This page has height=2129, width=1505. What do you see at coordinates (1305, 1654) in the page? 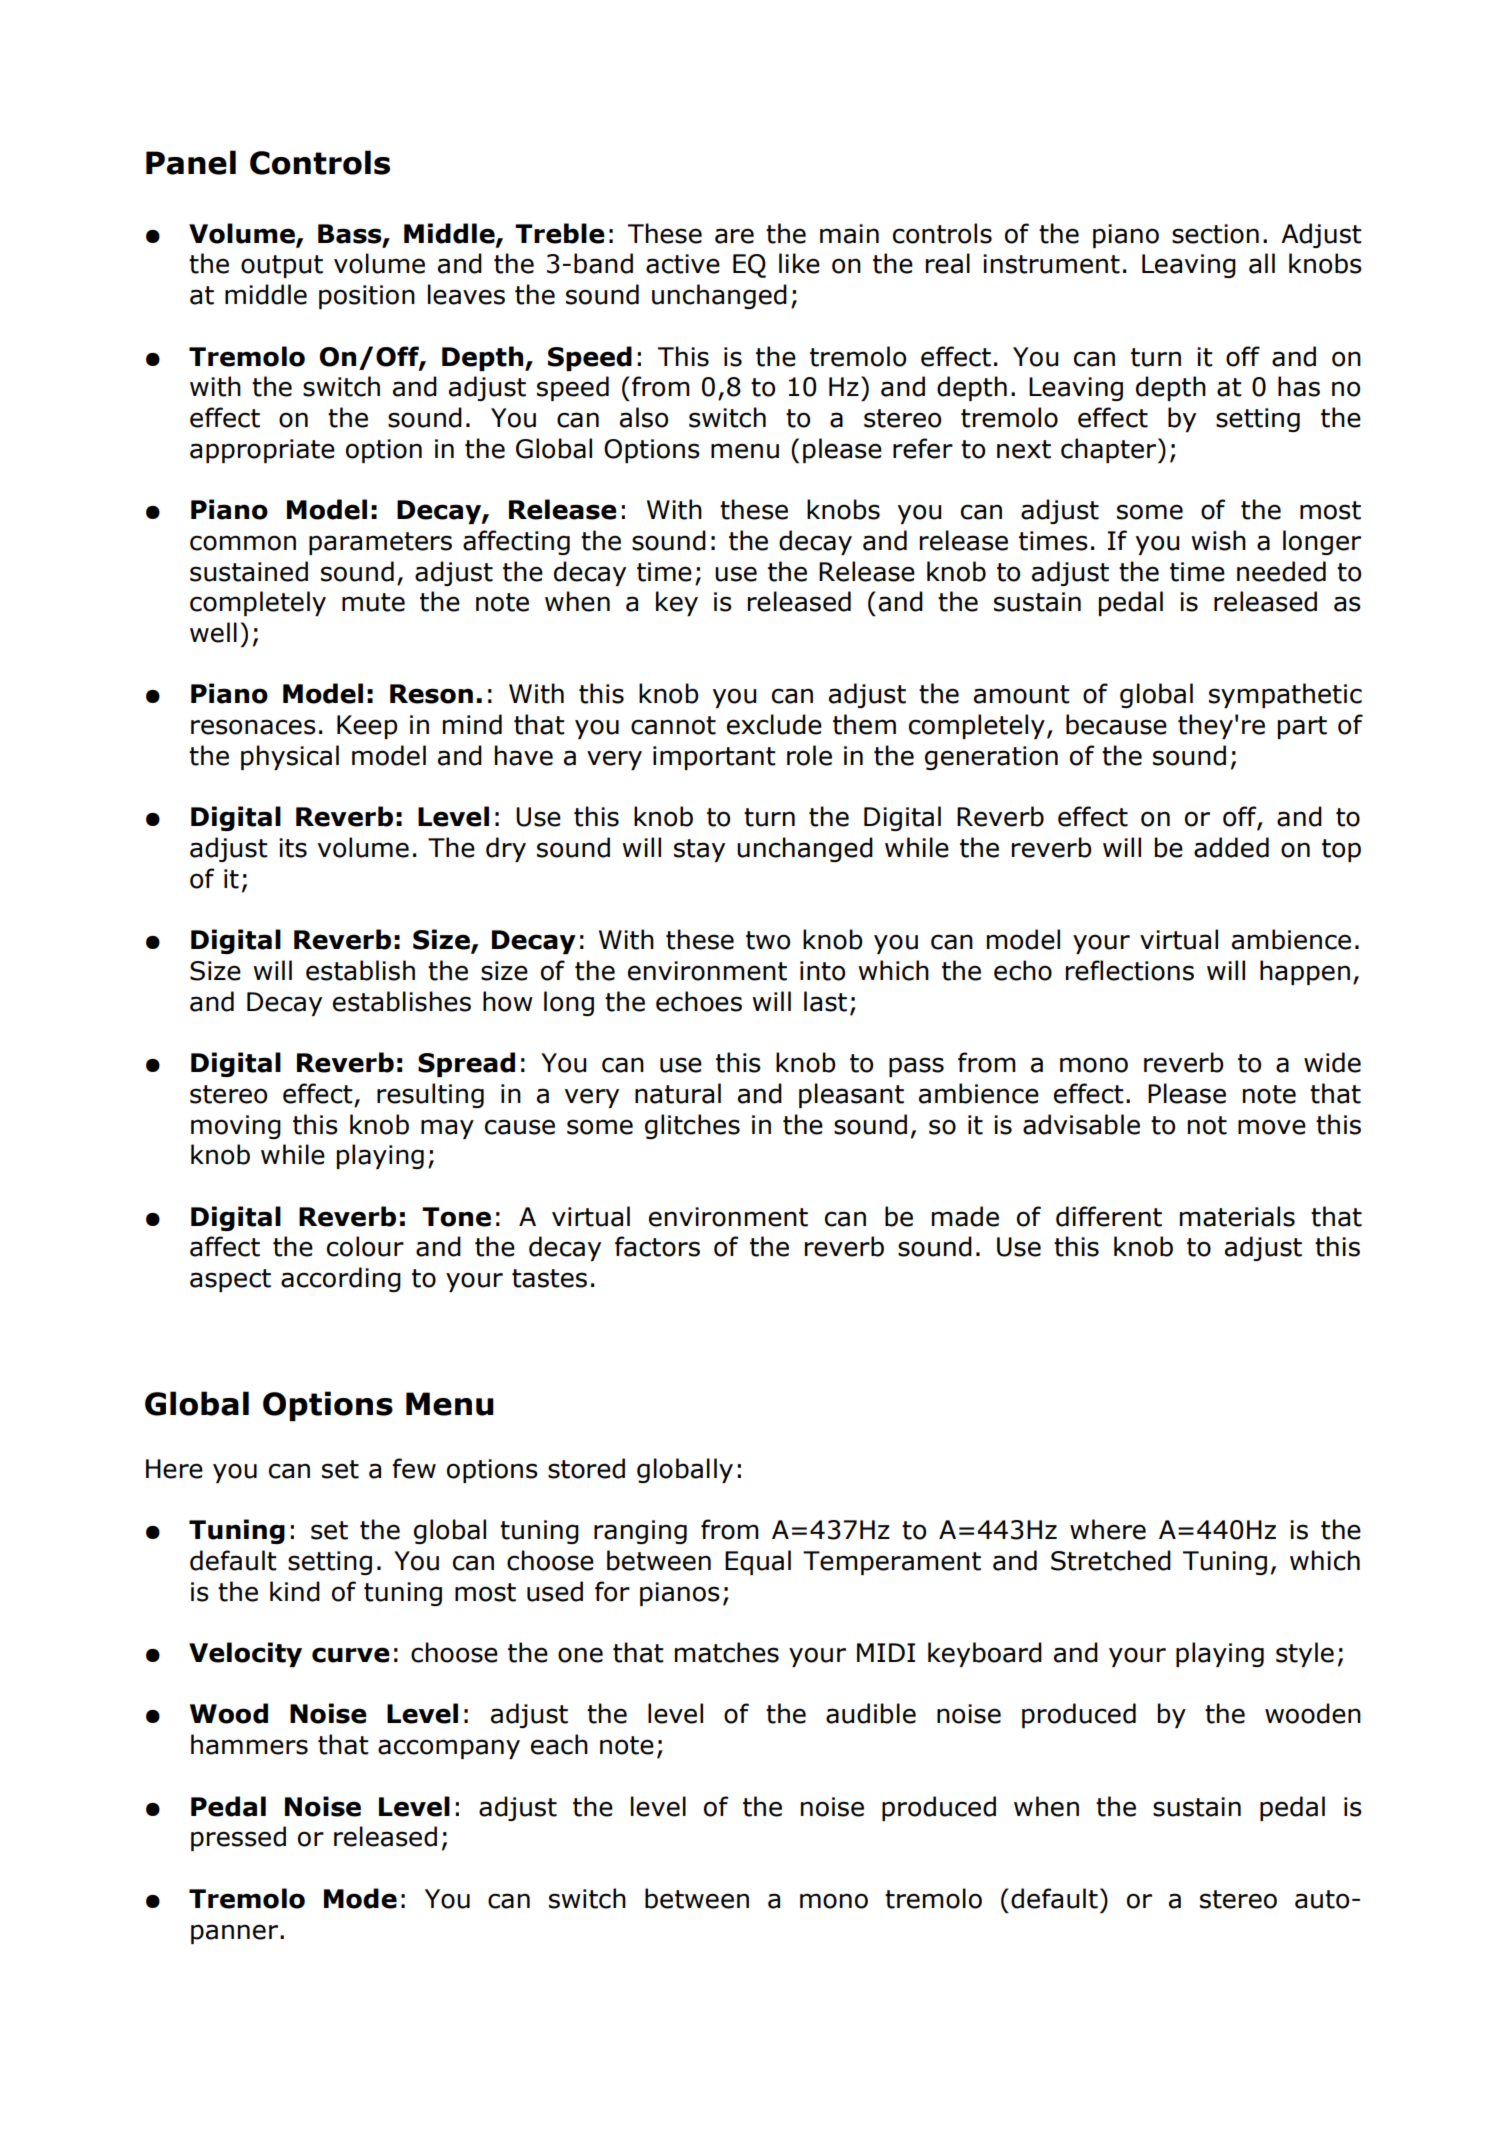
I see `style` at bounding box center [1305, 1654].
